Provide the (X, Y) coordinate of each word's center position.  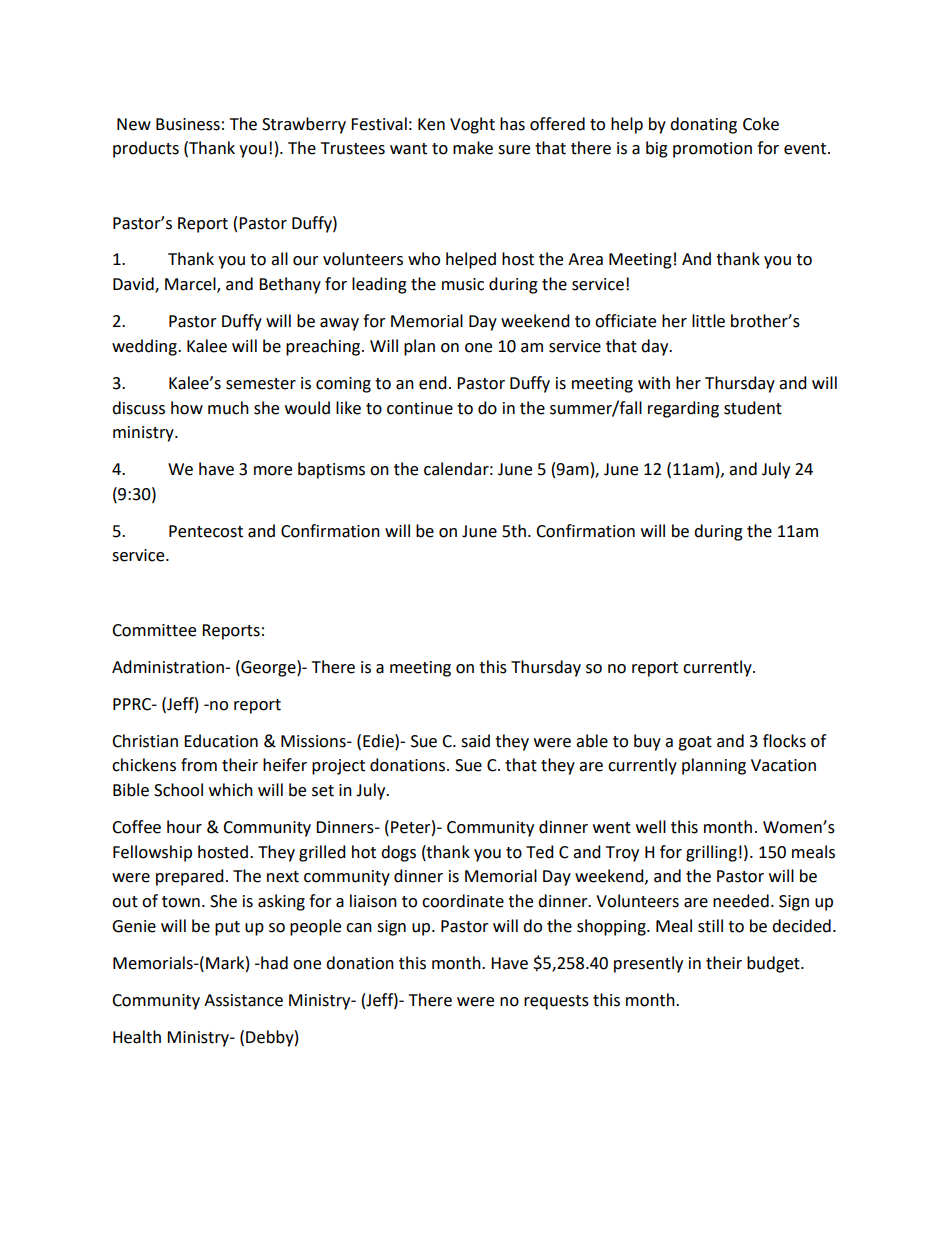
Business (188, 124)
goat (695, 743)
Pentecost (206, 531)
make (473, 148)
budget (774, 964)
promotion (712, 150)
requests (556, 1002)
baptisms (331, 470)
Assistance (243, 1000)
